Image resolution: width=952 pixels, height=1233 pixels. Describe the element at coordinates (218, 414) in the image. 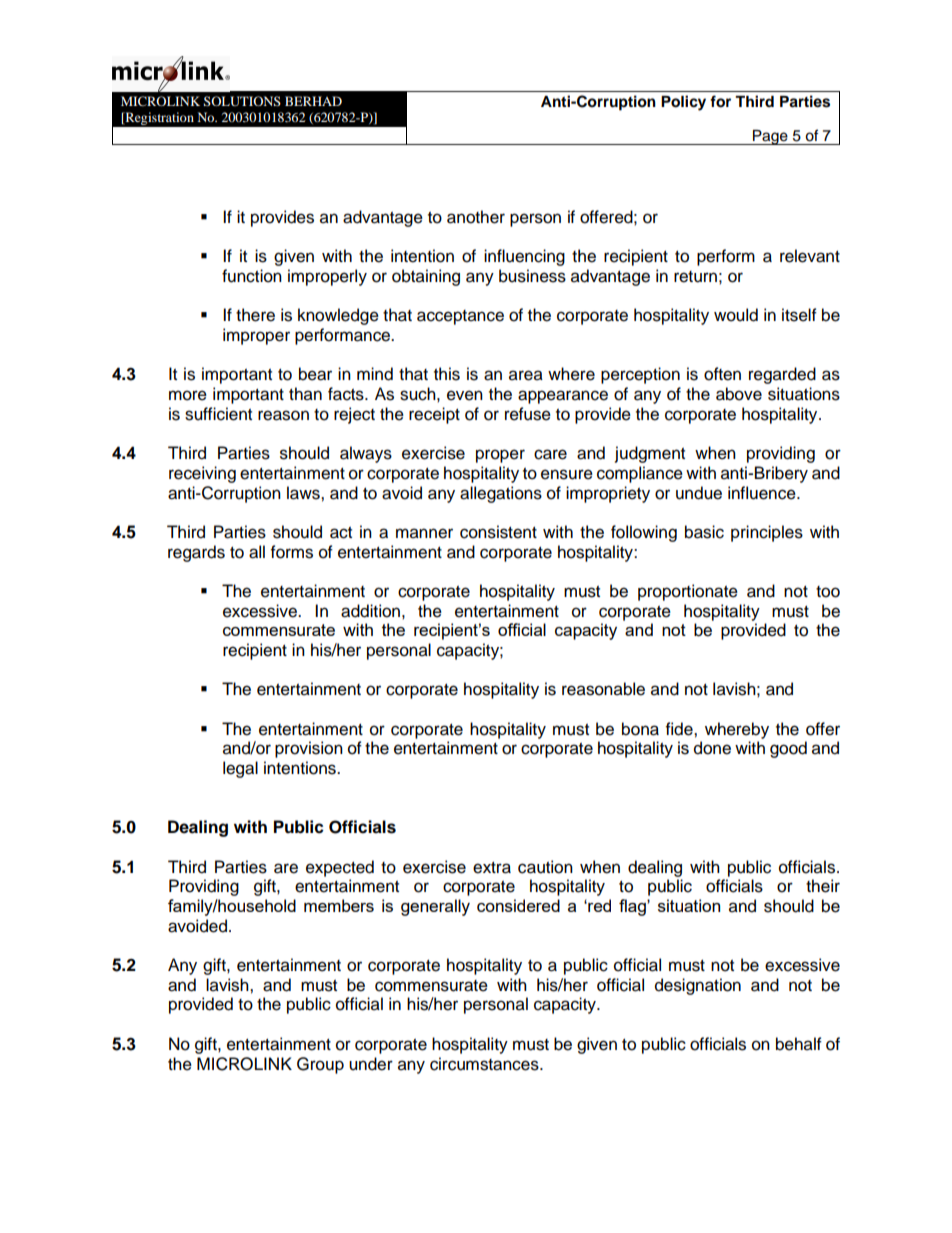

I see `sufficient` at that location.
